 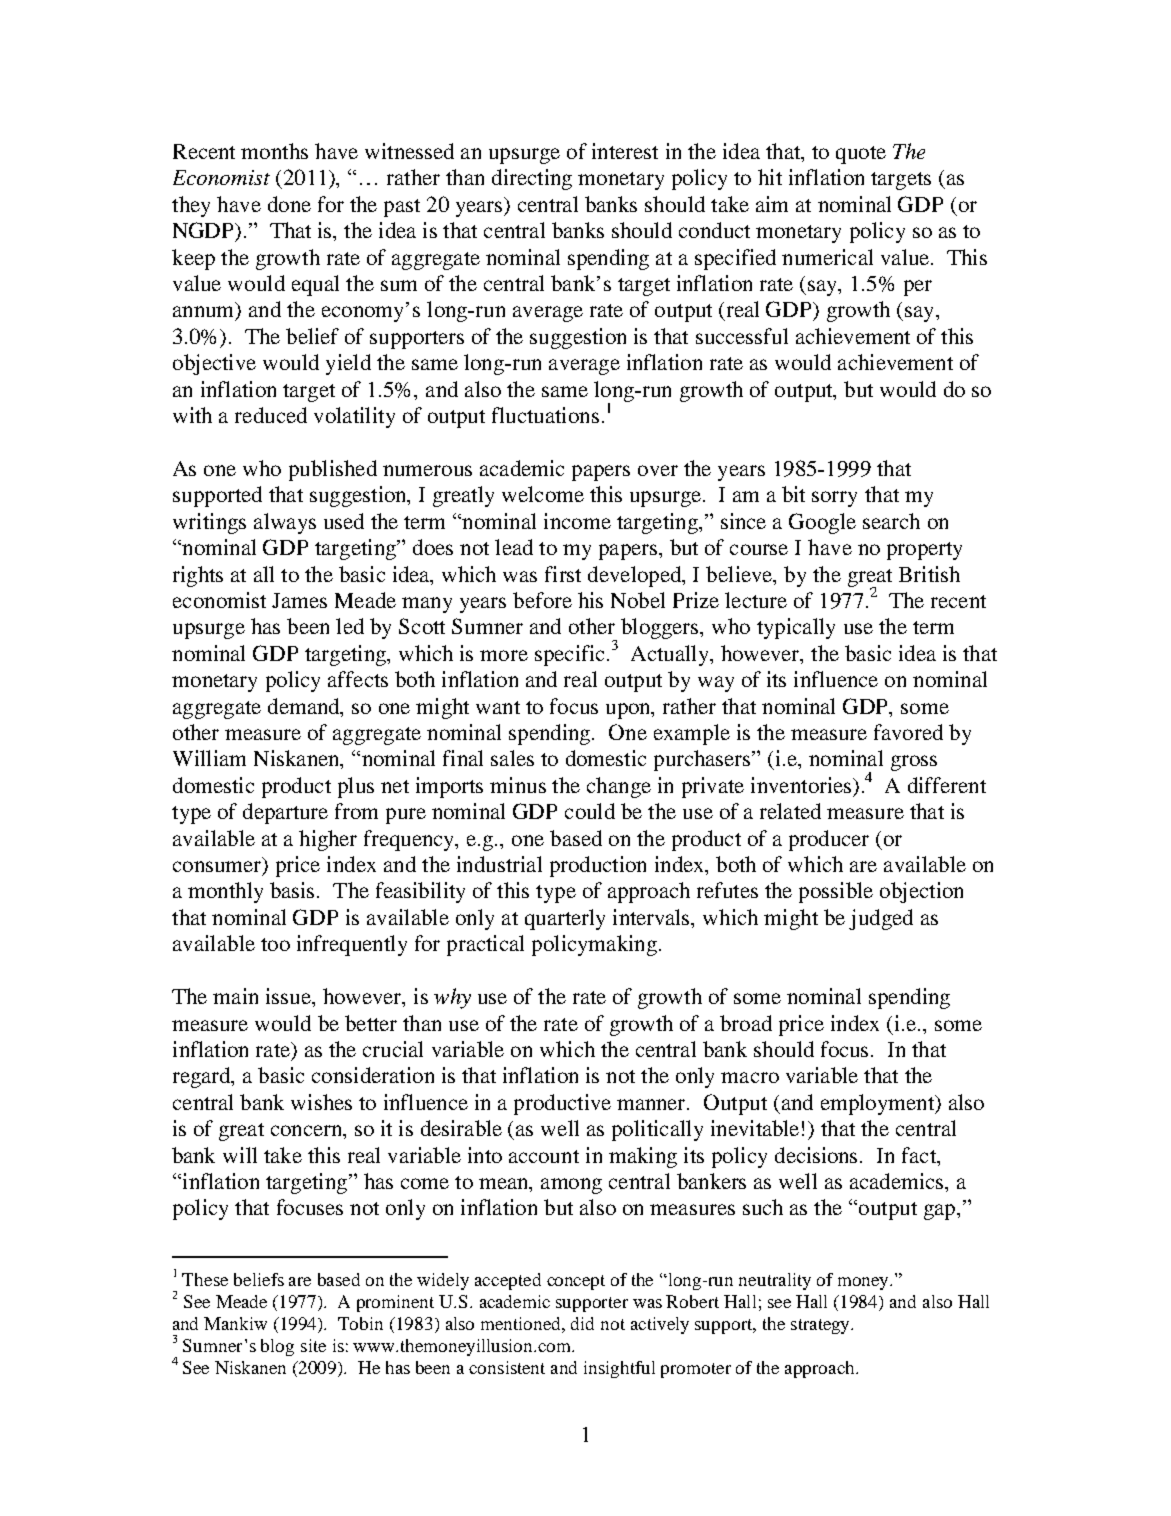 I want to click on possible, so click(x=836, y=892).
